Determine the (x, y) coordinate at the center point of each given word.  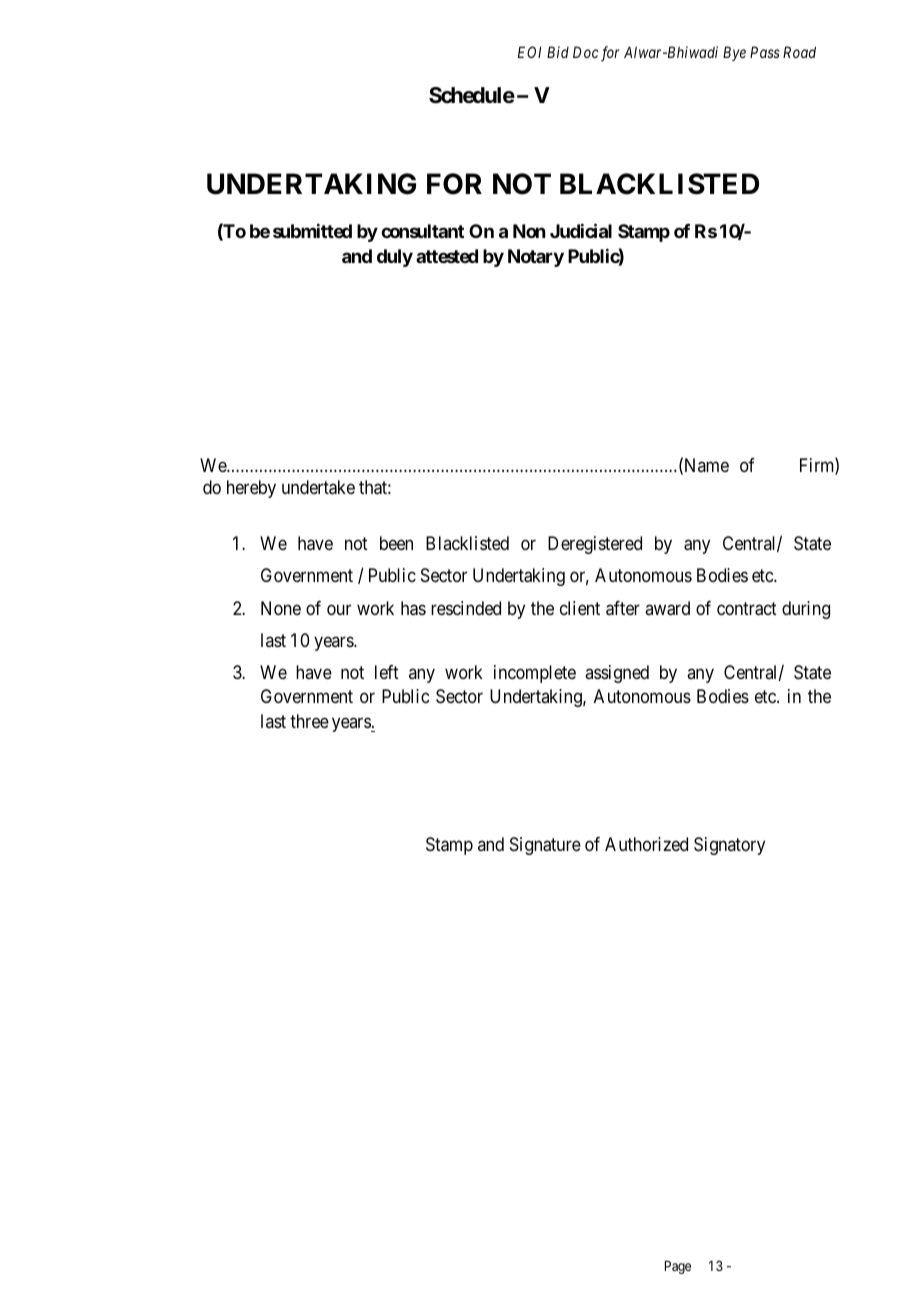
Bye (734, 53)
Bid (558, 52)
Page (678, 1267)
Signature (545, 846)
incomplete (535, 674)
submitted (312, 231)
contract (747, 609)
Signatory (729, 846)
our (339, 609)
